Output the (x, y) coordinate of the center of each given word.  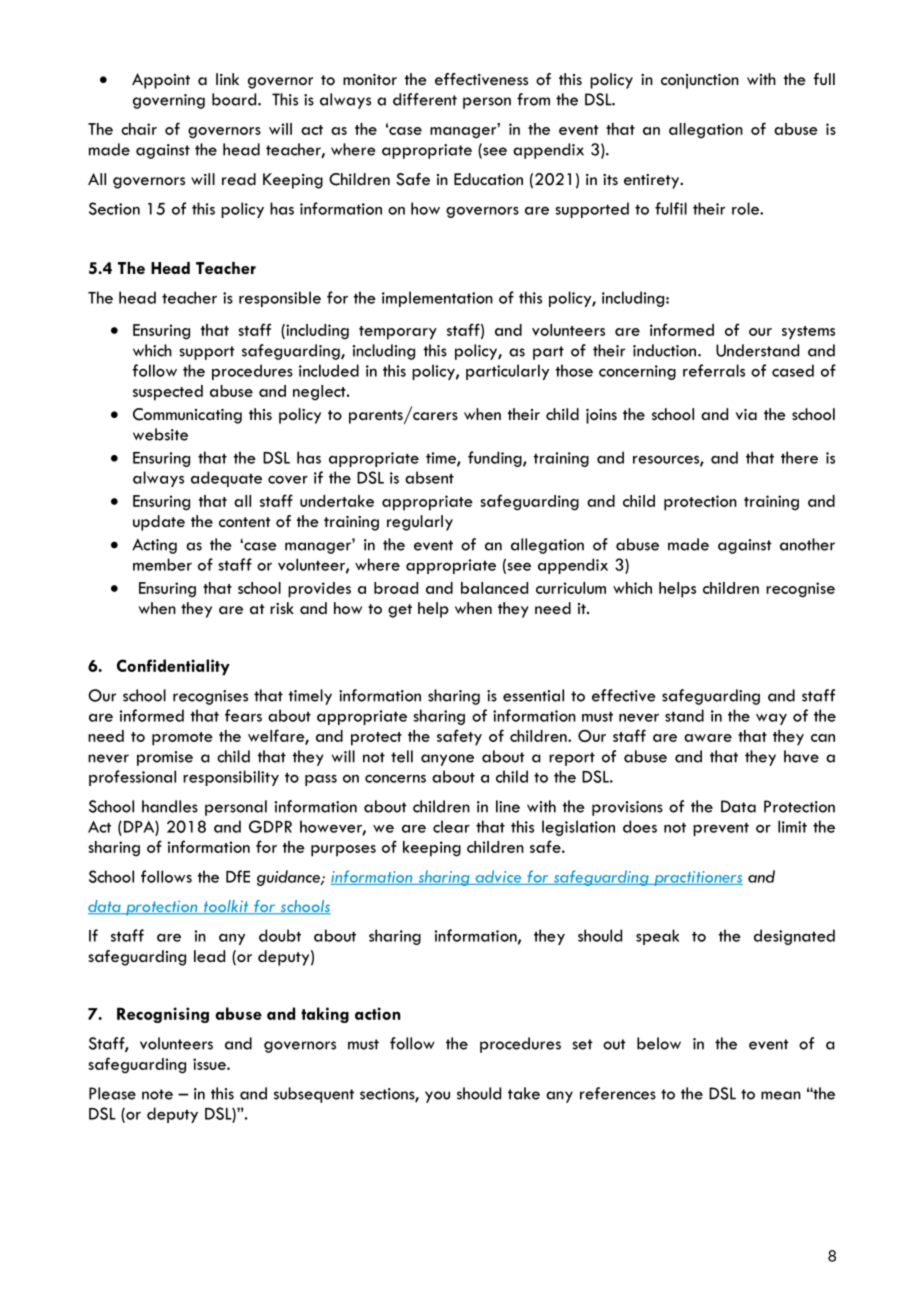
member (162, 564)
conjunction (700, 81)
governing (169, 101)
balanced (494, 588)
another (807, 544)
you (437, 1097)
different (425, 99)
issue (210, 1064)
